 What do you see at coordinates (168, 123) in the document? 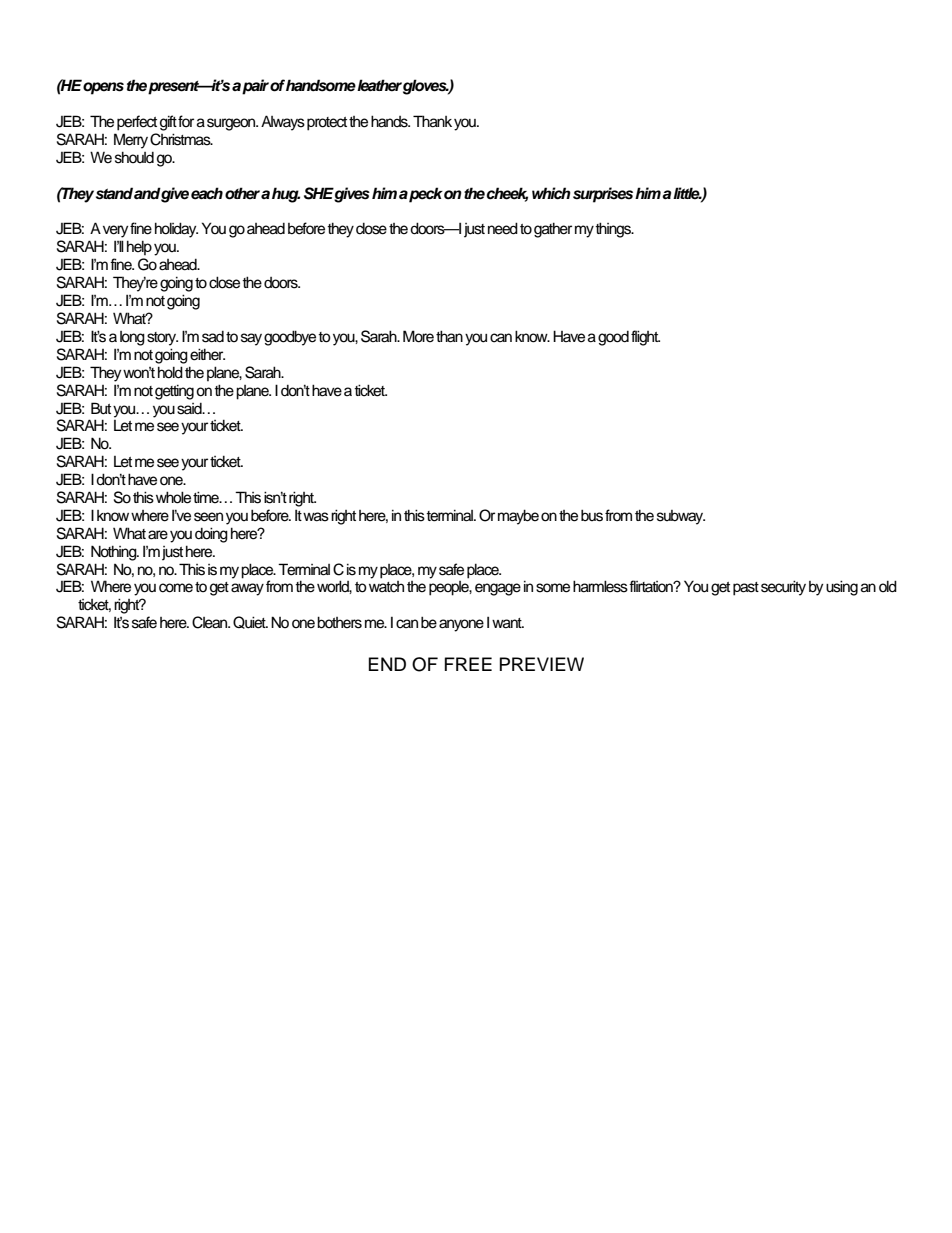
I see `gift` at bounding box center [168, 123].
